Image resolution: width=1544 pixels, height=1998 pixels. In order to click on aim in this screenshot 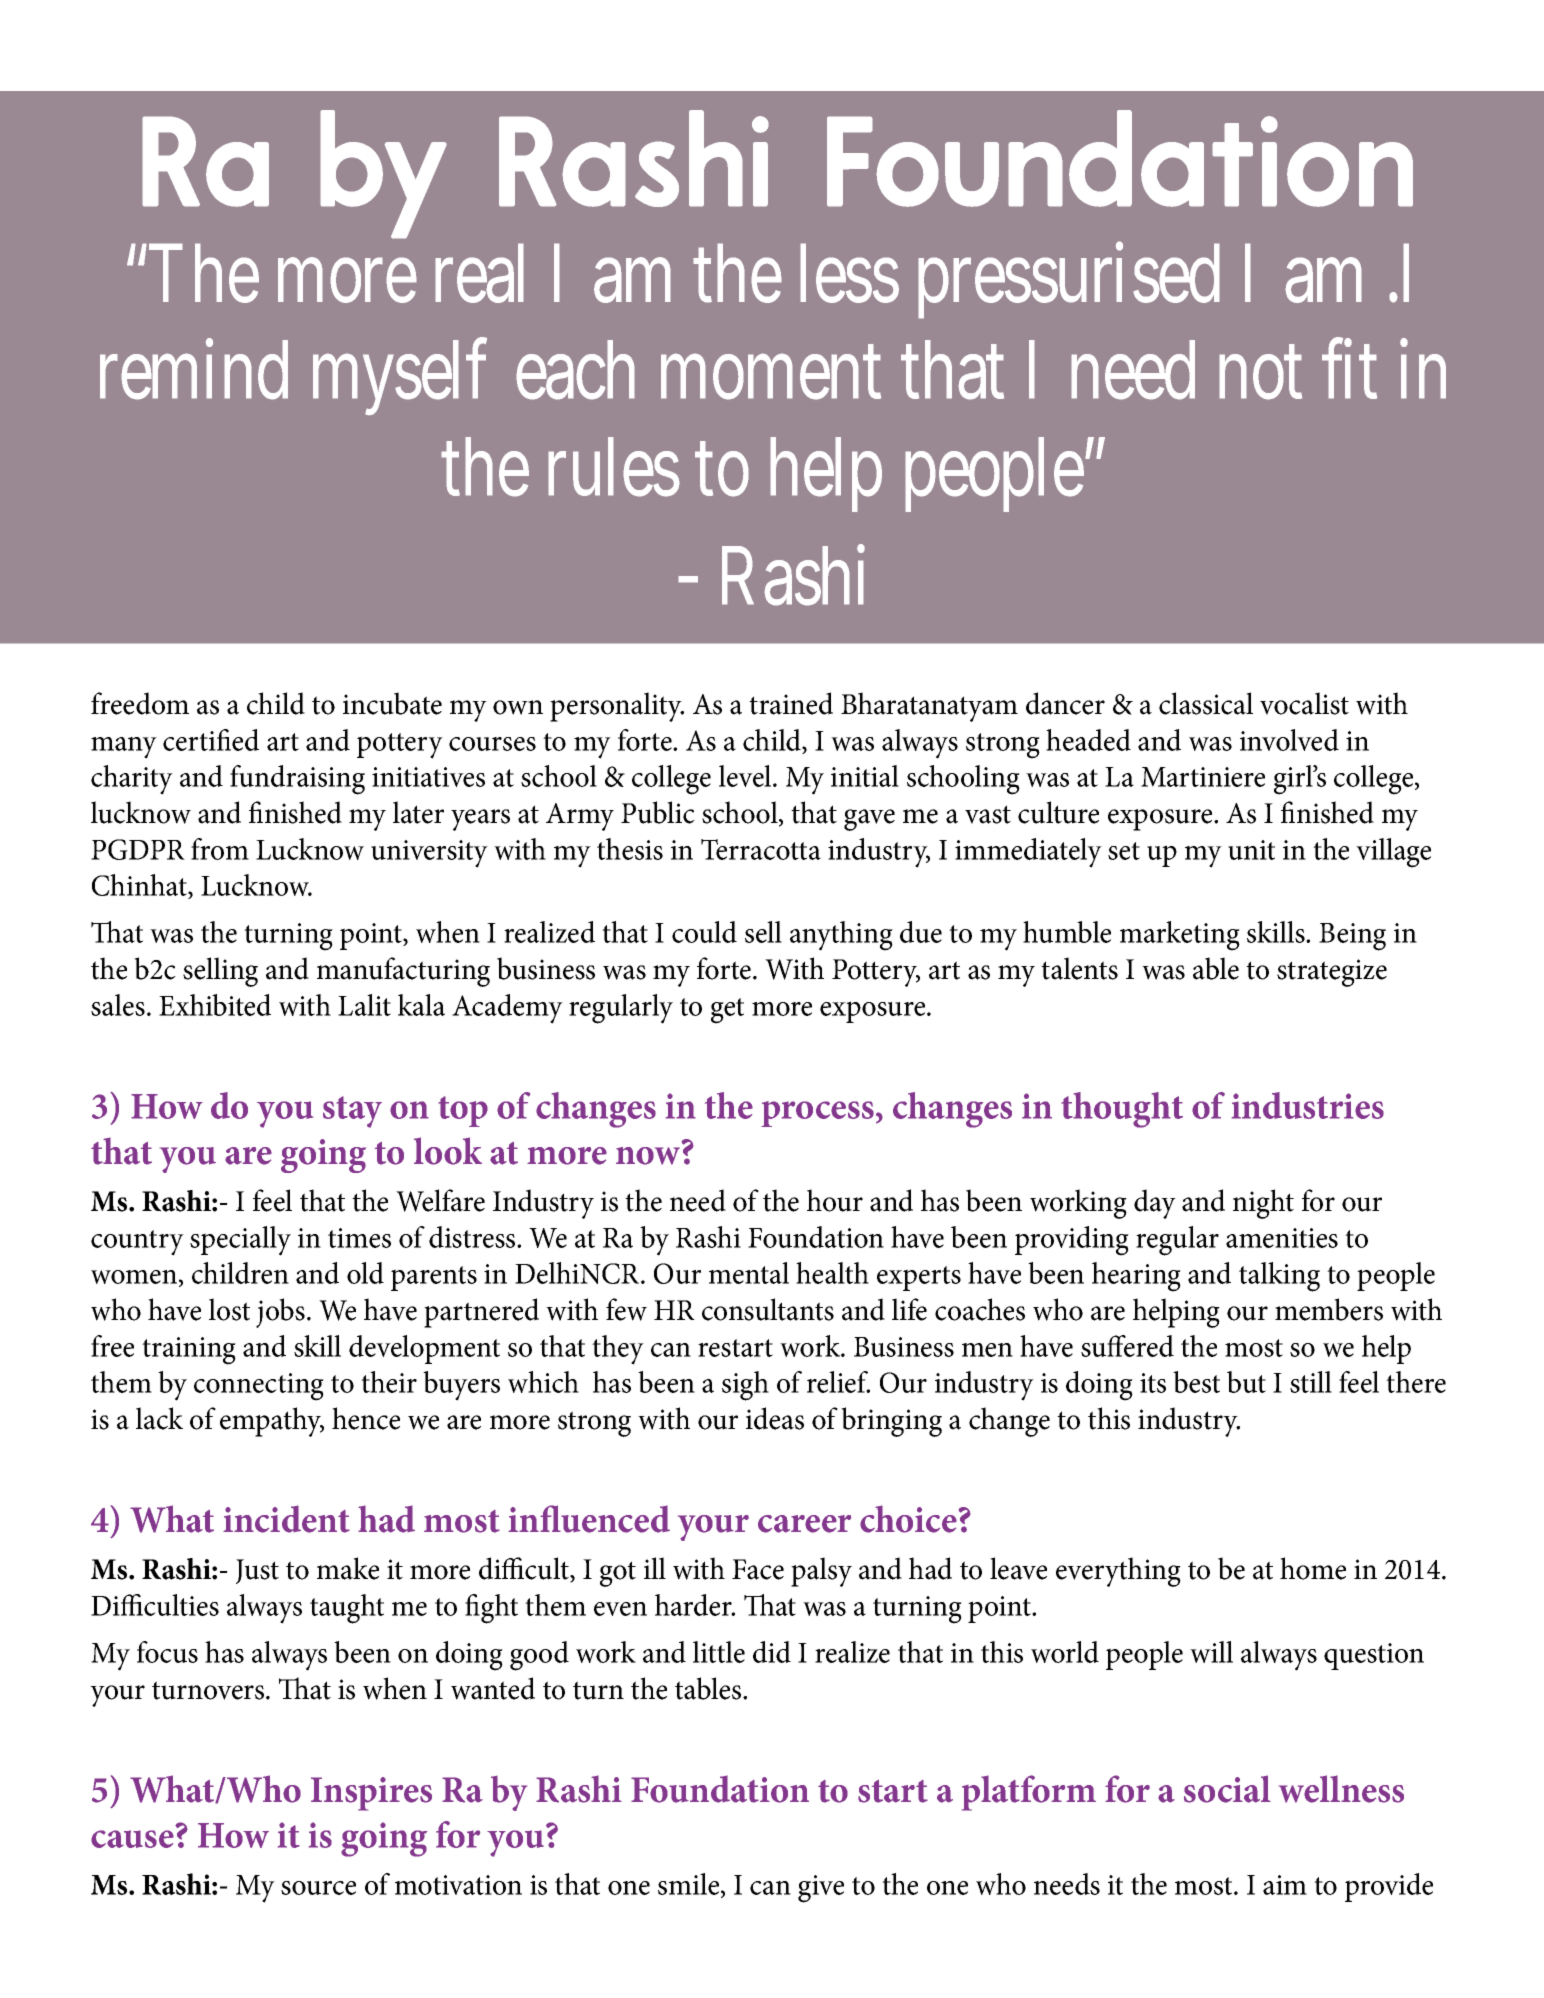, I will do `click(1285, 1885)`.
